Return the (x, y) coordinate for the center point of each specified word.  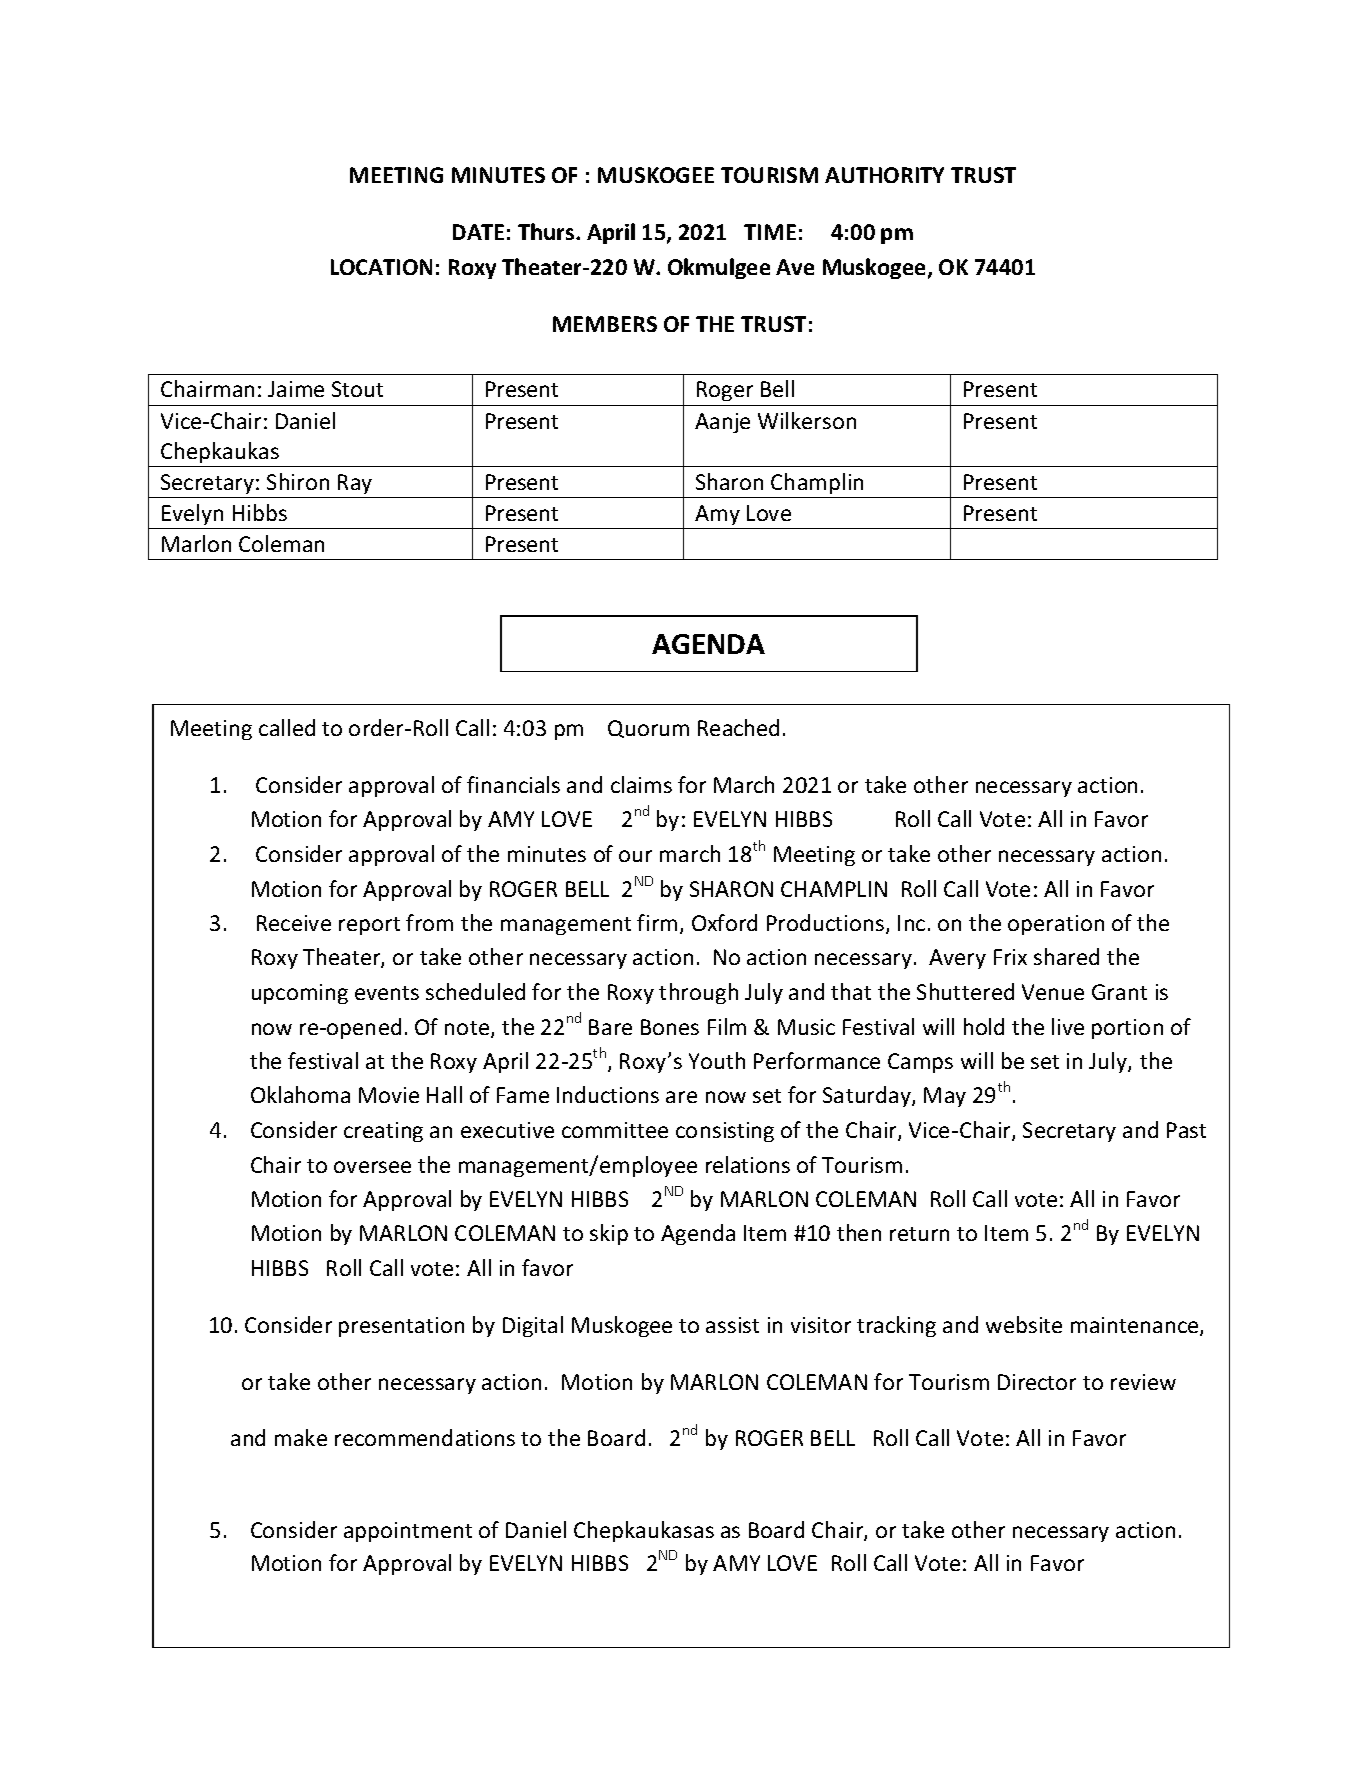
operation (1056, 925)
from (429, 922)
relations (748, 1164)
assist (732, 1325)
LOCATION (381, 267)
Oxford (724, 922)
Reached (738, 727)
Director (1037, 1382)
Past (1186, 1130)
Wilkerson (807, 420)
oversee (372, 1167)
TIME (770, 232)
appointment (408, 1532)
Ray (355, 484)
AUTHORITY (884, 175)
